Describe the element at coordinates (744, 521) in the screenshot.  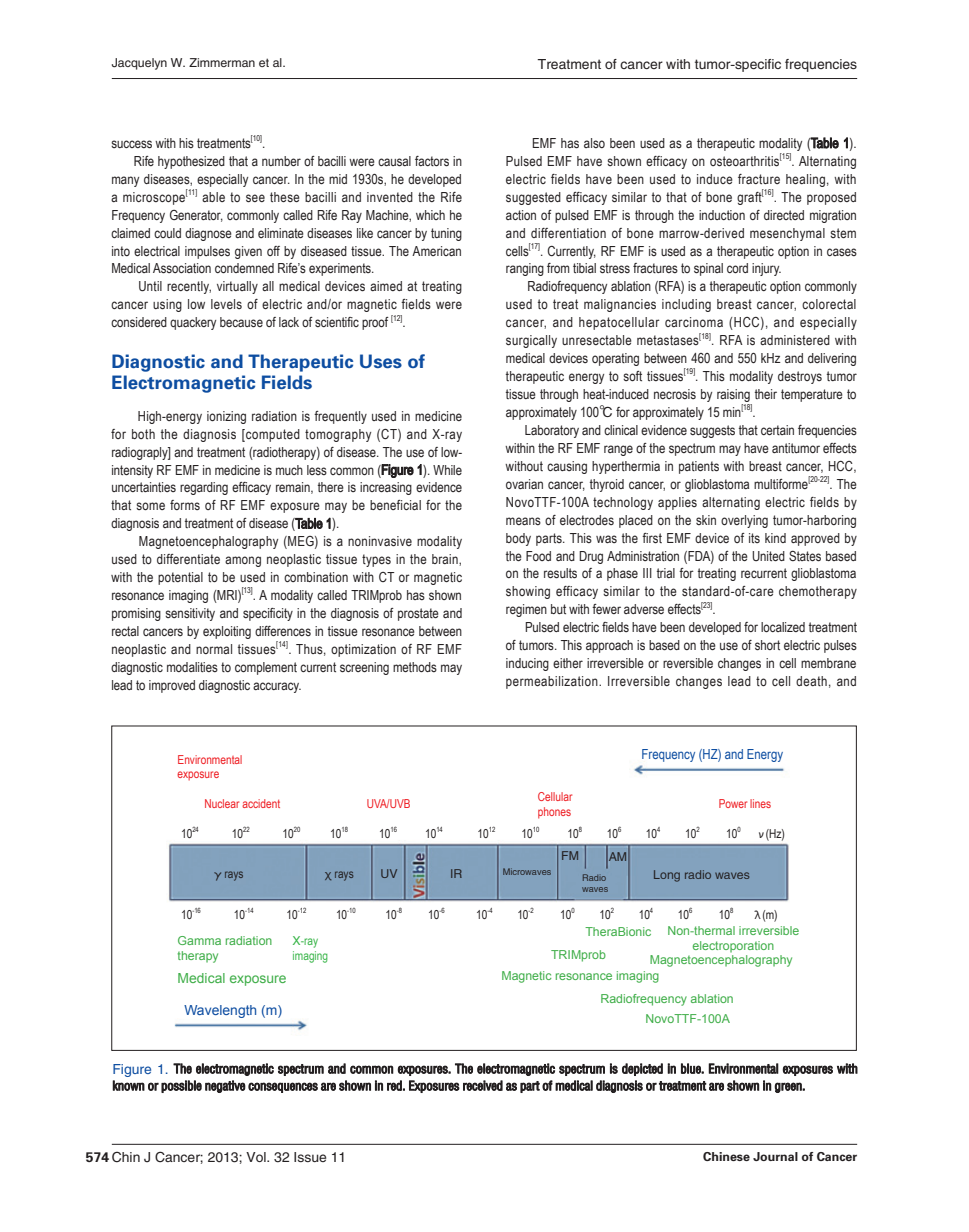
I see `overlying` at that location.
